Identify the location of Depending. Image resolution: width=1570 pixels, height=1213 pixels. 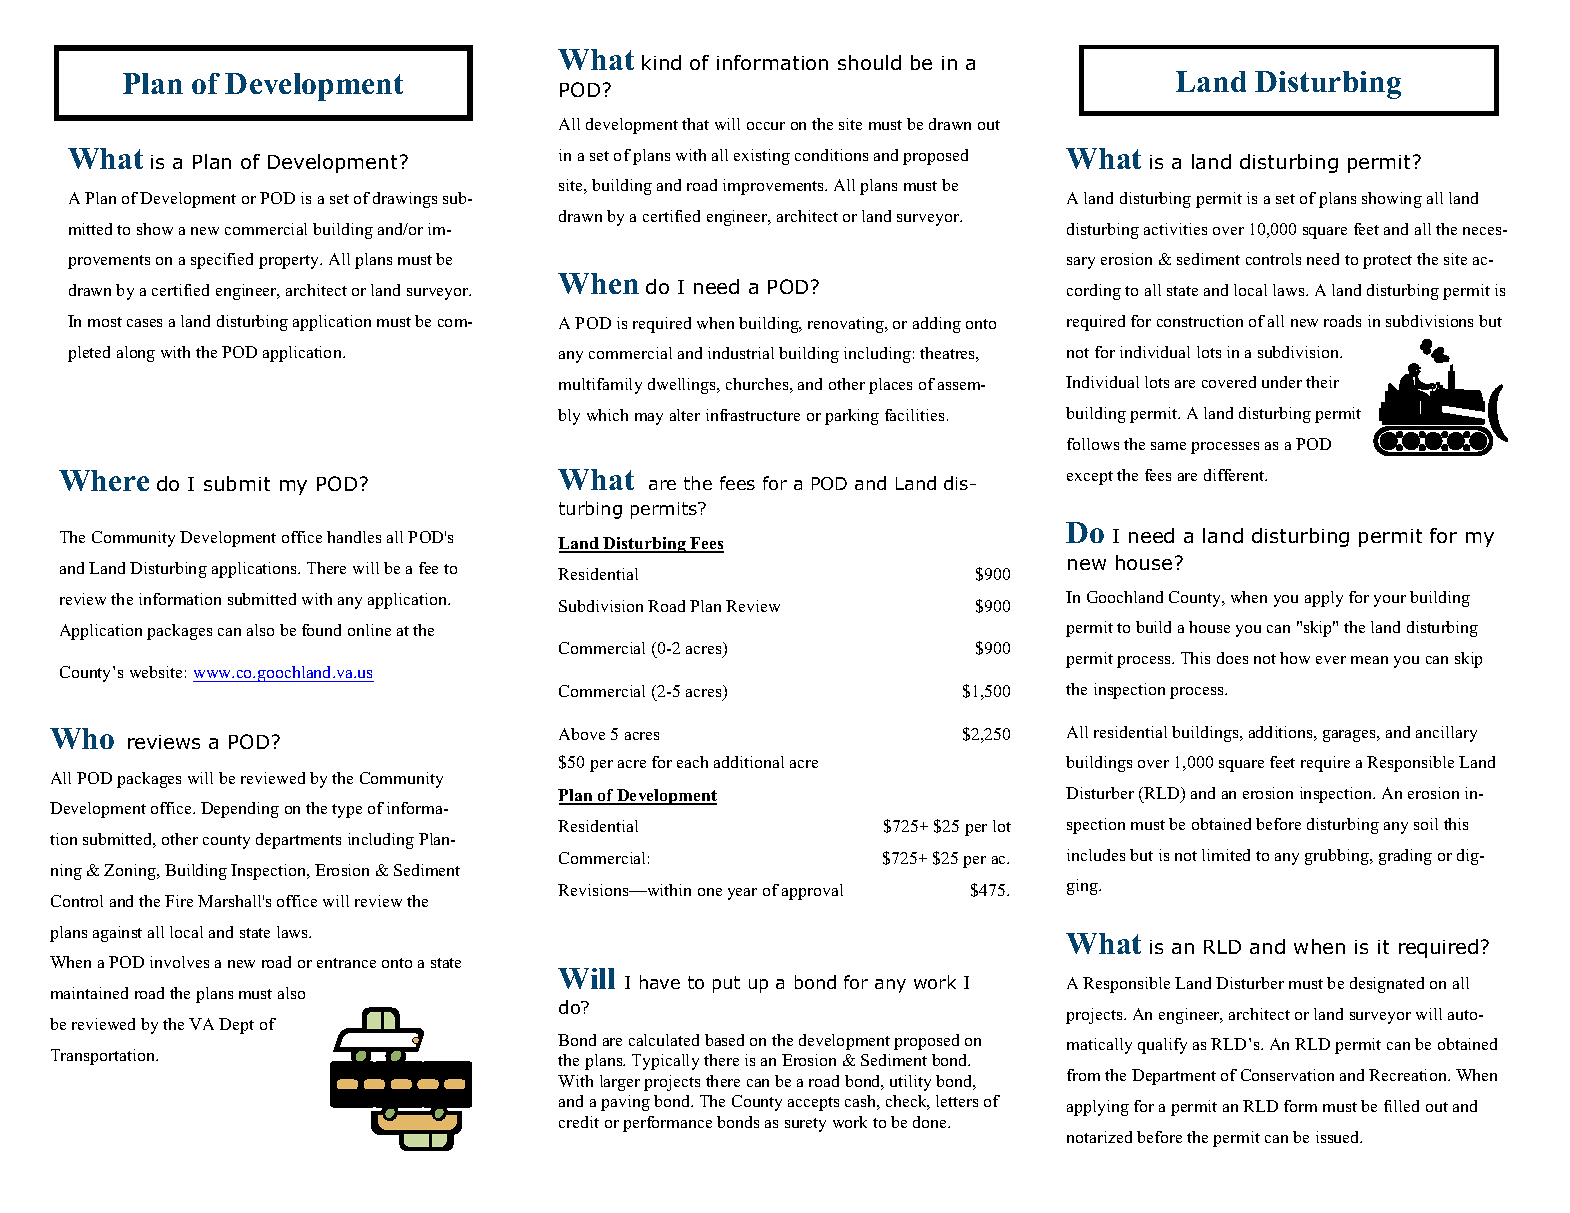
(240, 810).
